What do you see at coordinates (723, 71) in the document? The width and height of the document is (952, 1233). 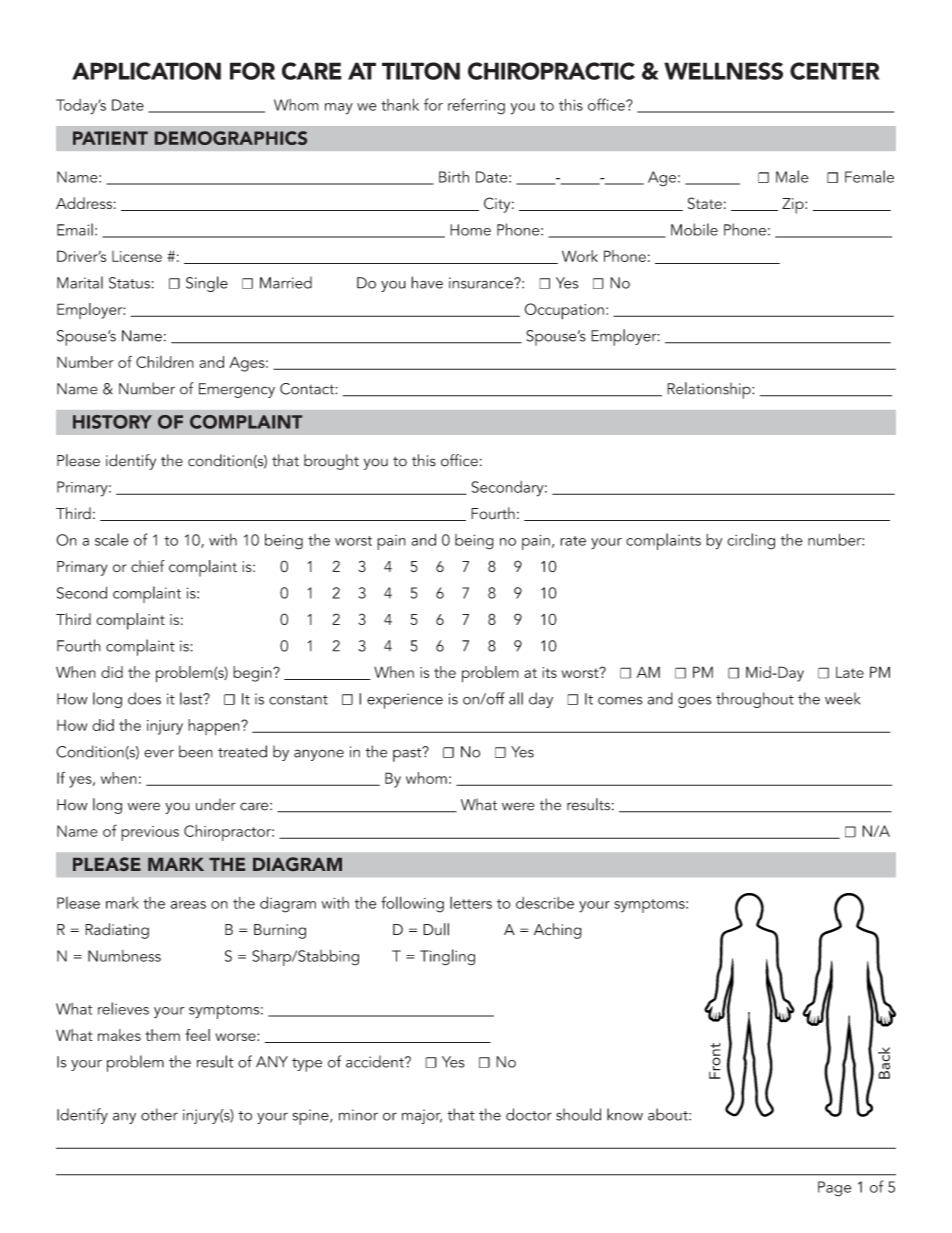 I see `WELLNESS` at bounding box center [723, 71].
